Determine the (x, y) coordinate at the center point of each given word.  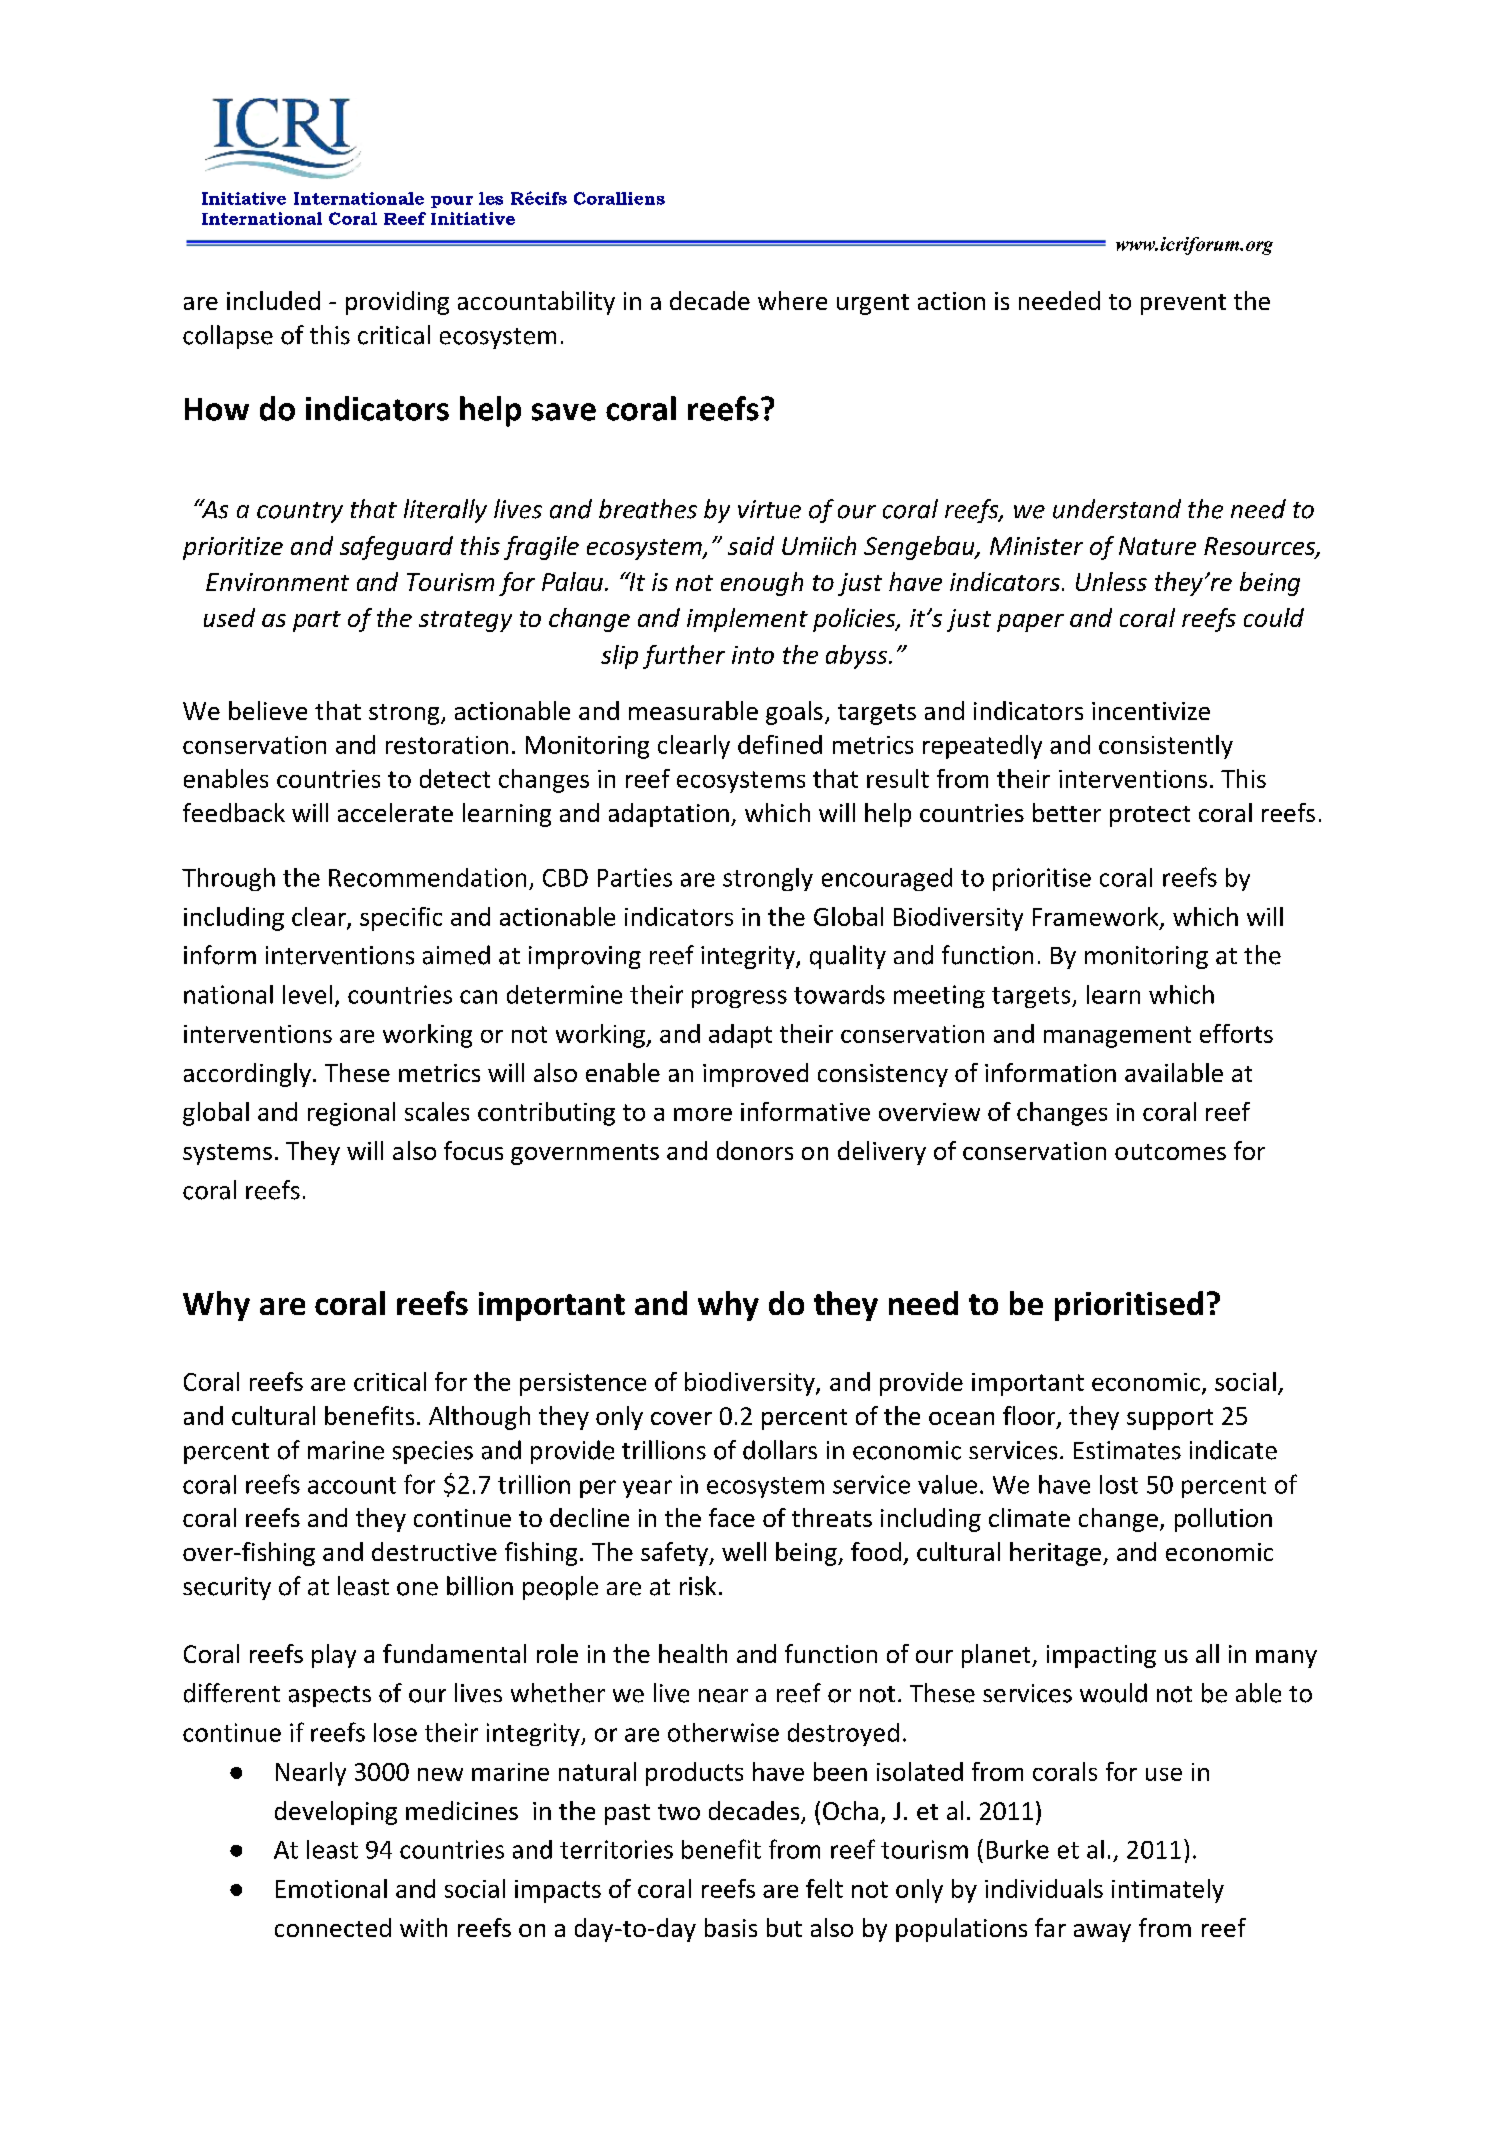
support (1170, 1419)
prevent (1183, 304)
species (433, 1452)
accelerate (395, 812)
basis (731, 1927)
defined (780, 744)
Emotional (331, 1888)
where (792, 300)
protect (1150, 816)
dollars (780, 1450)
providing (397, 303)
